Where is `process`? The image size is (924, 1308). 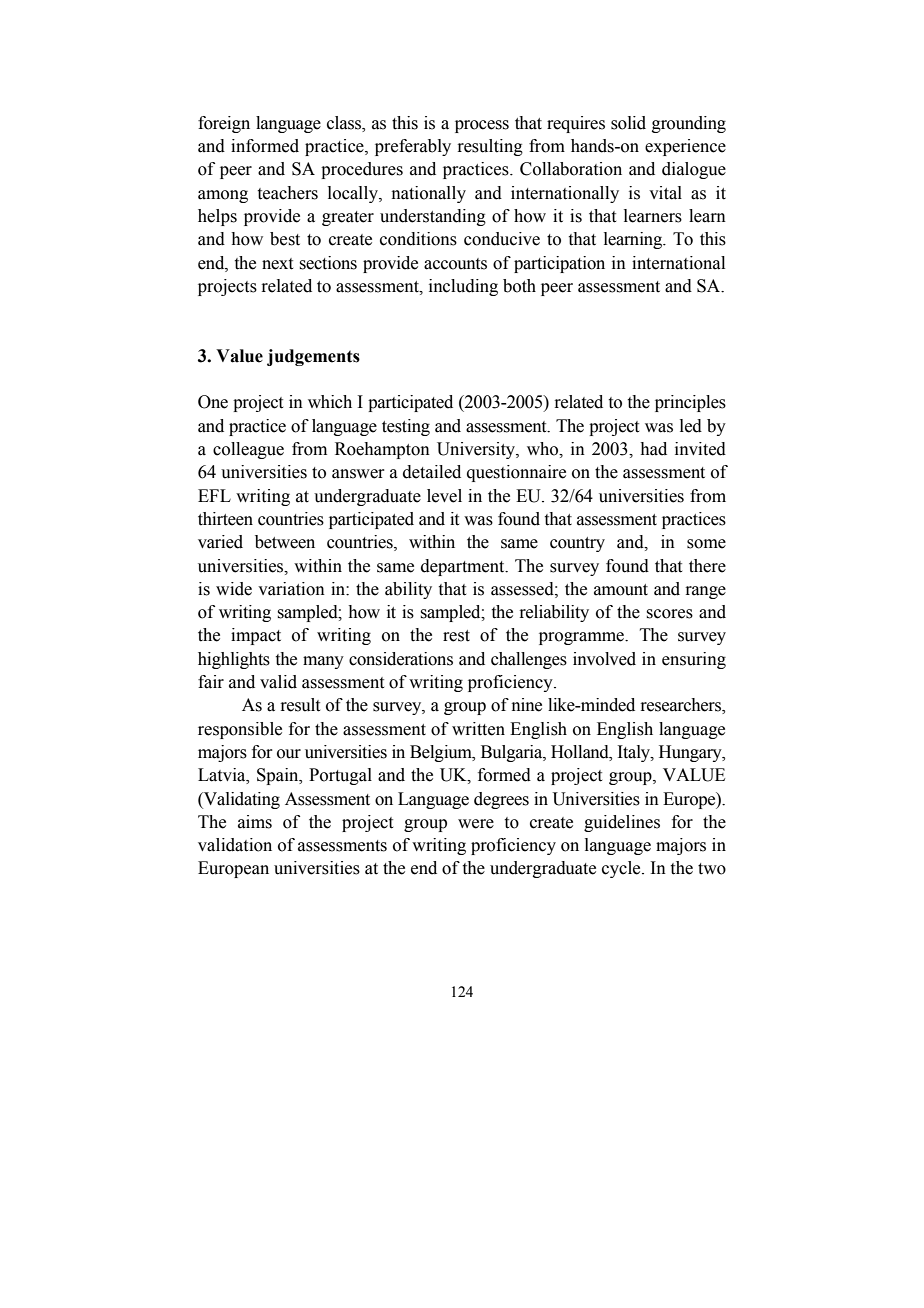 process is located at coordinates (482, 126).
